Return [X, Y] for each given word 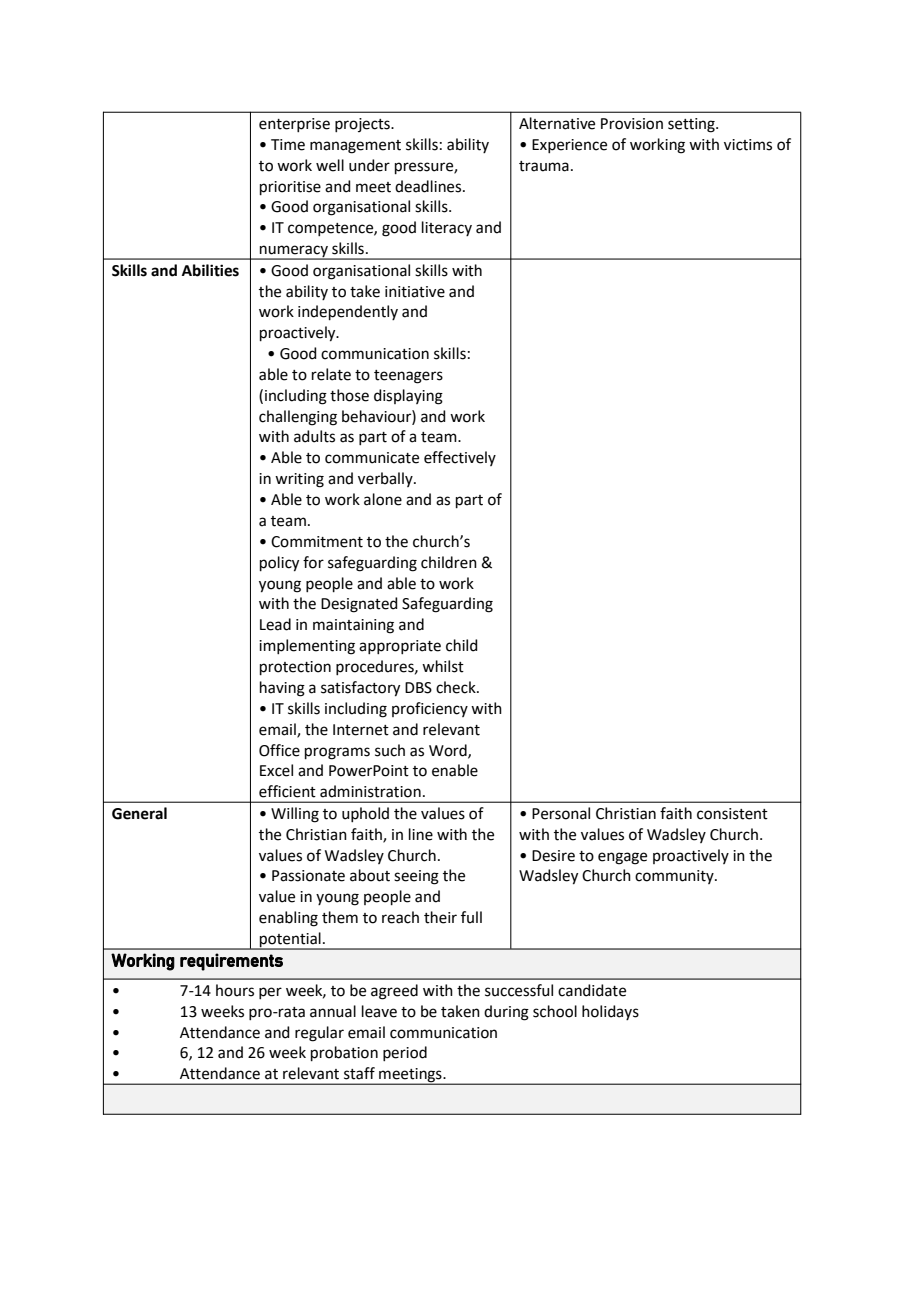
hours [235, 990]
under [369, 165]
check [457, 687]
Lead [275, 624]
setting [692, 125]
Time [288, 145]
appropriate [400, 647]
